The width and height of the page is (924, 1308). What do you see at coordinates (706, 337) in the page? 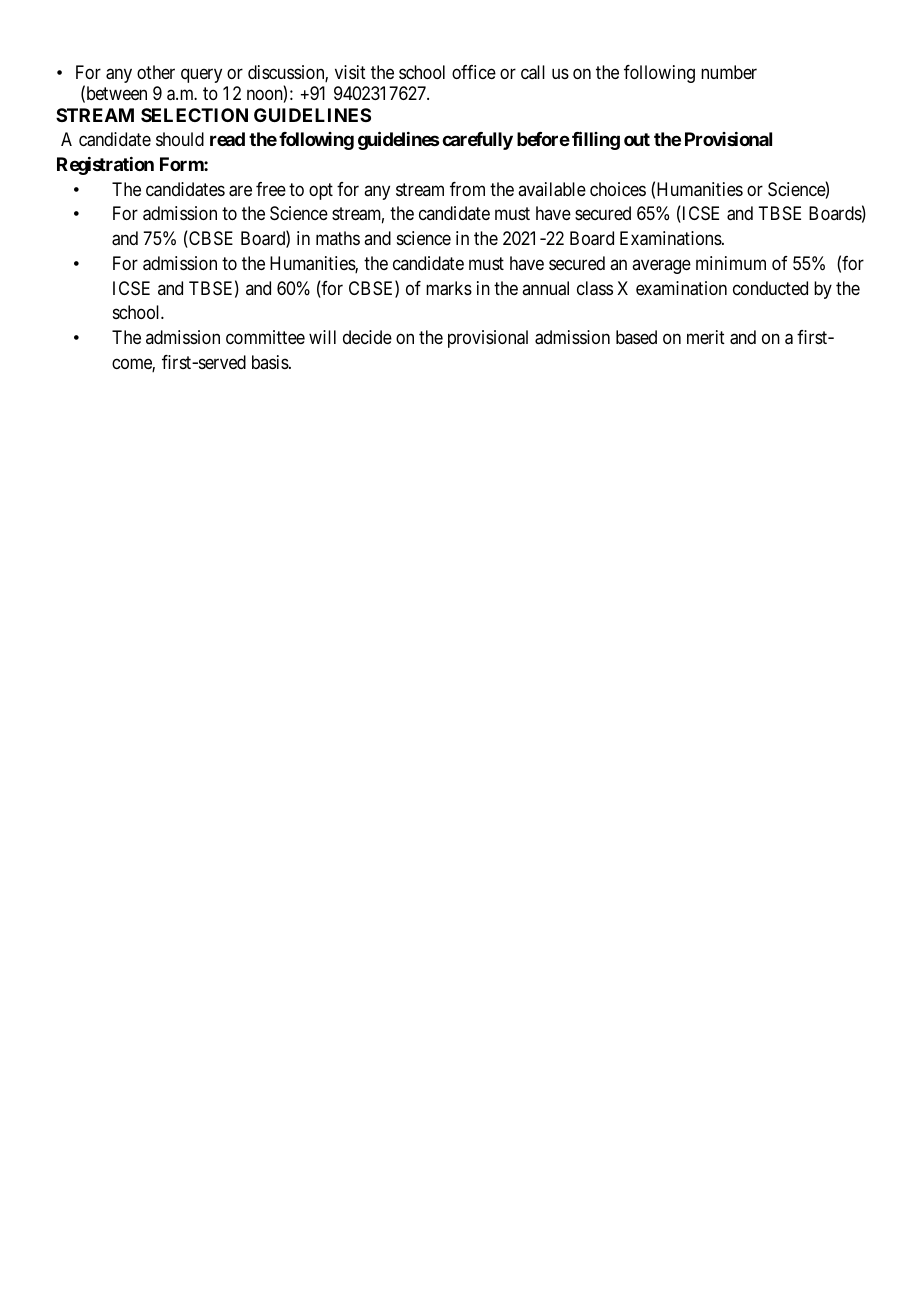
I see `merit` at bounding box center [706, 337].
